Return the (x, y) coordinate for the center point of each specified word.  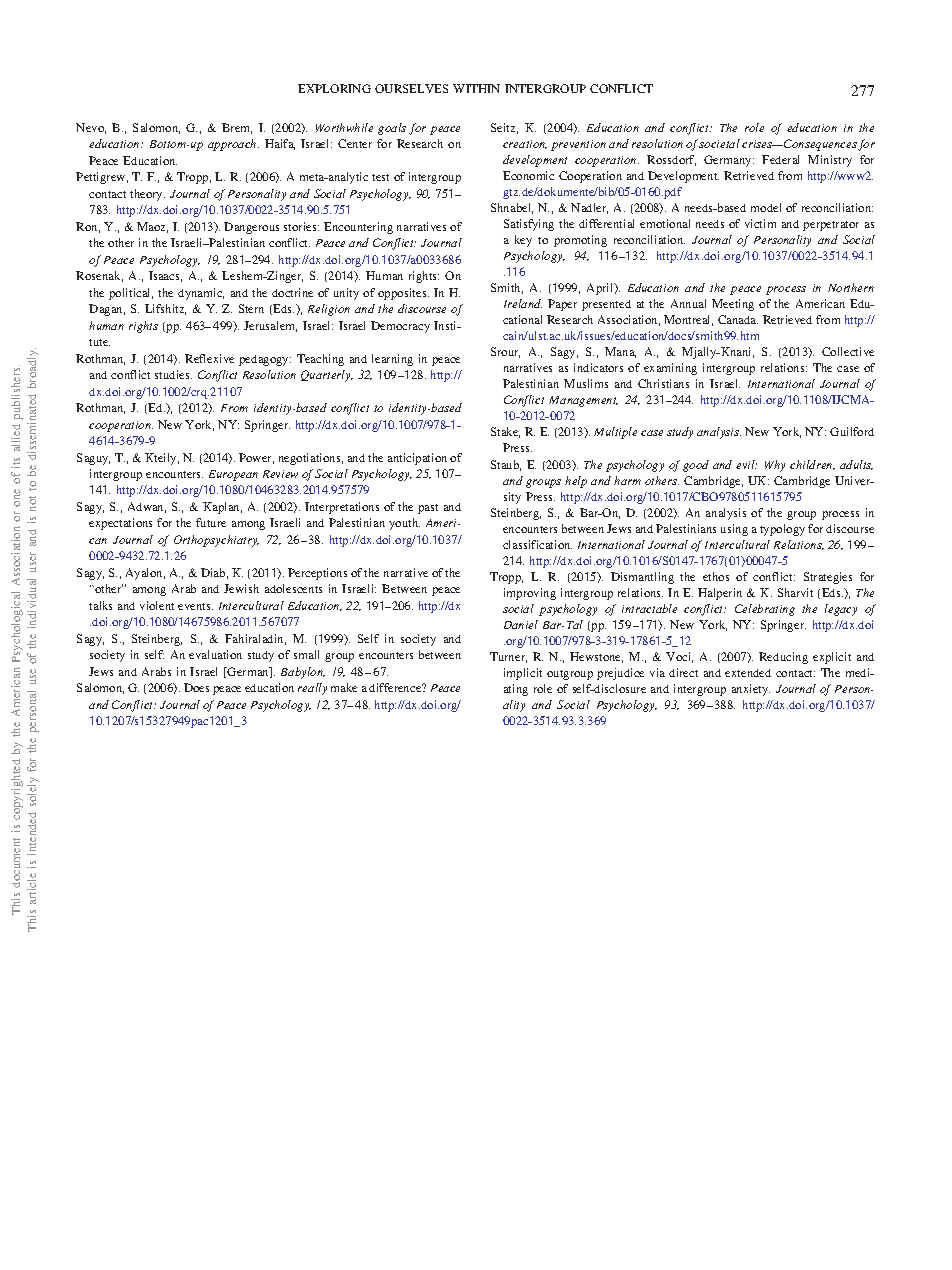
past (428, 509)
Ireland (523, 303)
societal (719, 143)
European (233, 475)
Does (196, 687)
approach (233, 145)
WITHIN (476, 88)
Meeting (733, 305)
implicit (523, 674)
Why (775, 466)
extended (748, 673)
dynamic (201, 294)
